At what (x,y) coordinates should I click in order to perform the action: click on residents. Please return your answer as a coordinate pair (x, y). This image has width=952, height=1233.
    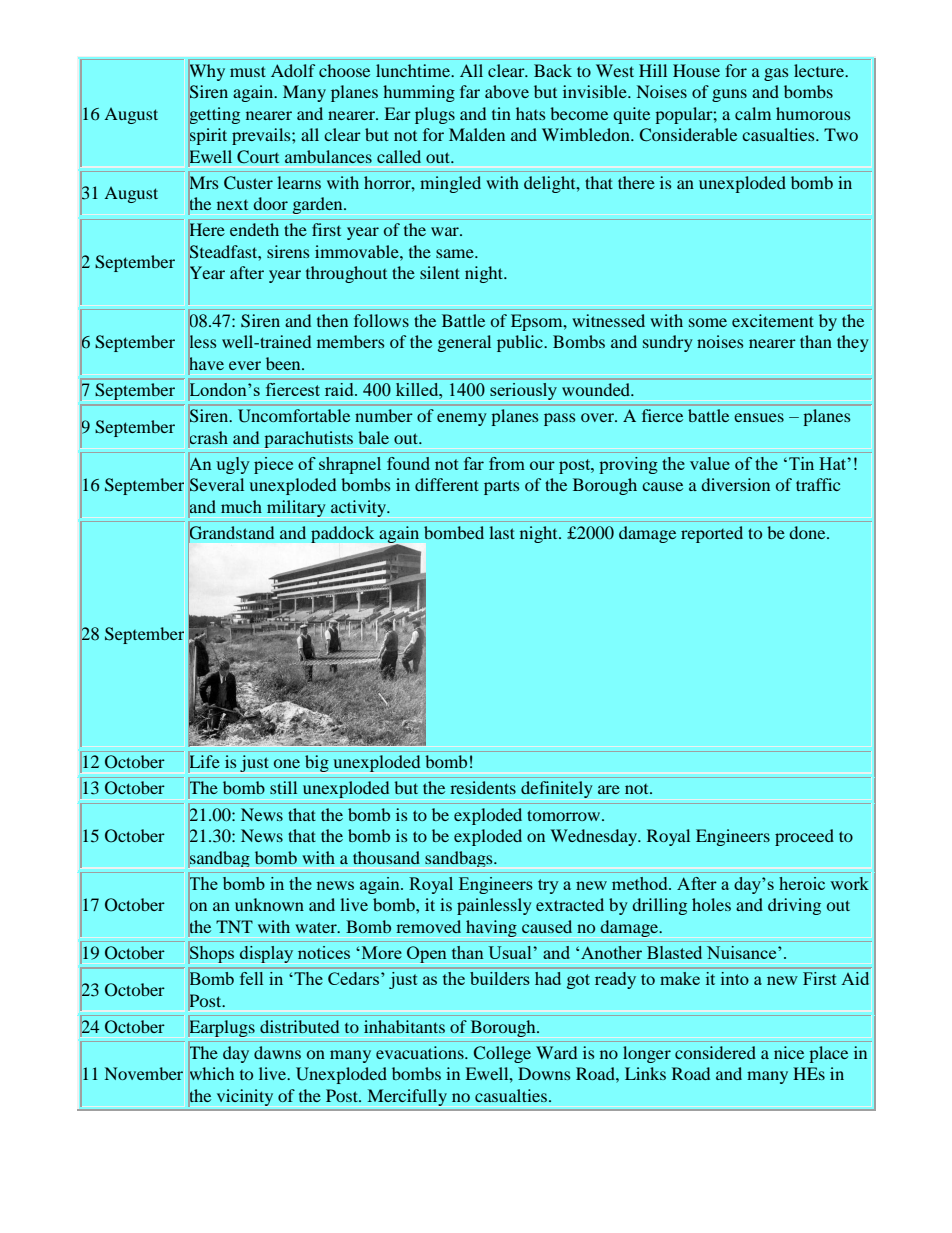
    Looking at the image, I should click on (483, 787).
